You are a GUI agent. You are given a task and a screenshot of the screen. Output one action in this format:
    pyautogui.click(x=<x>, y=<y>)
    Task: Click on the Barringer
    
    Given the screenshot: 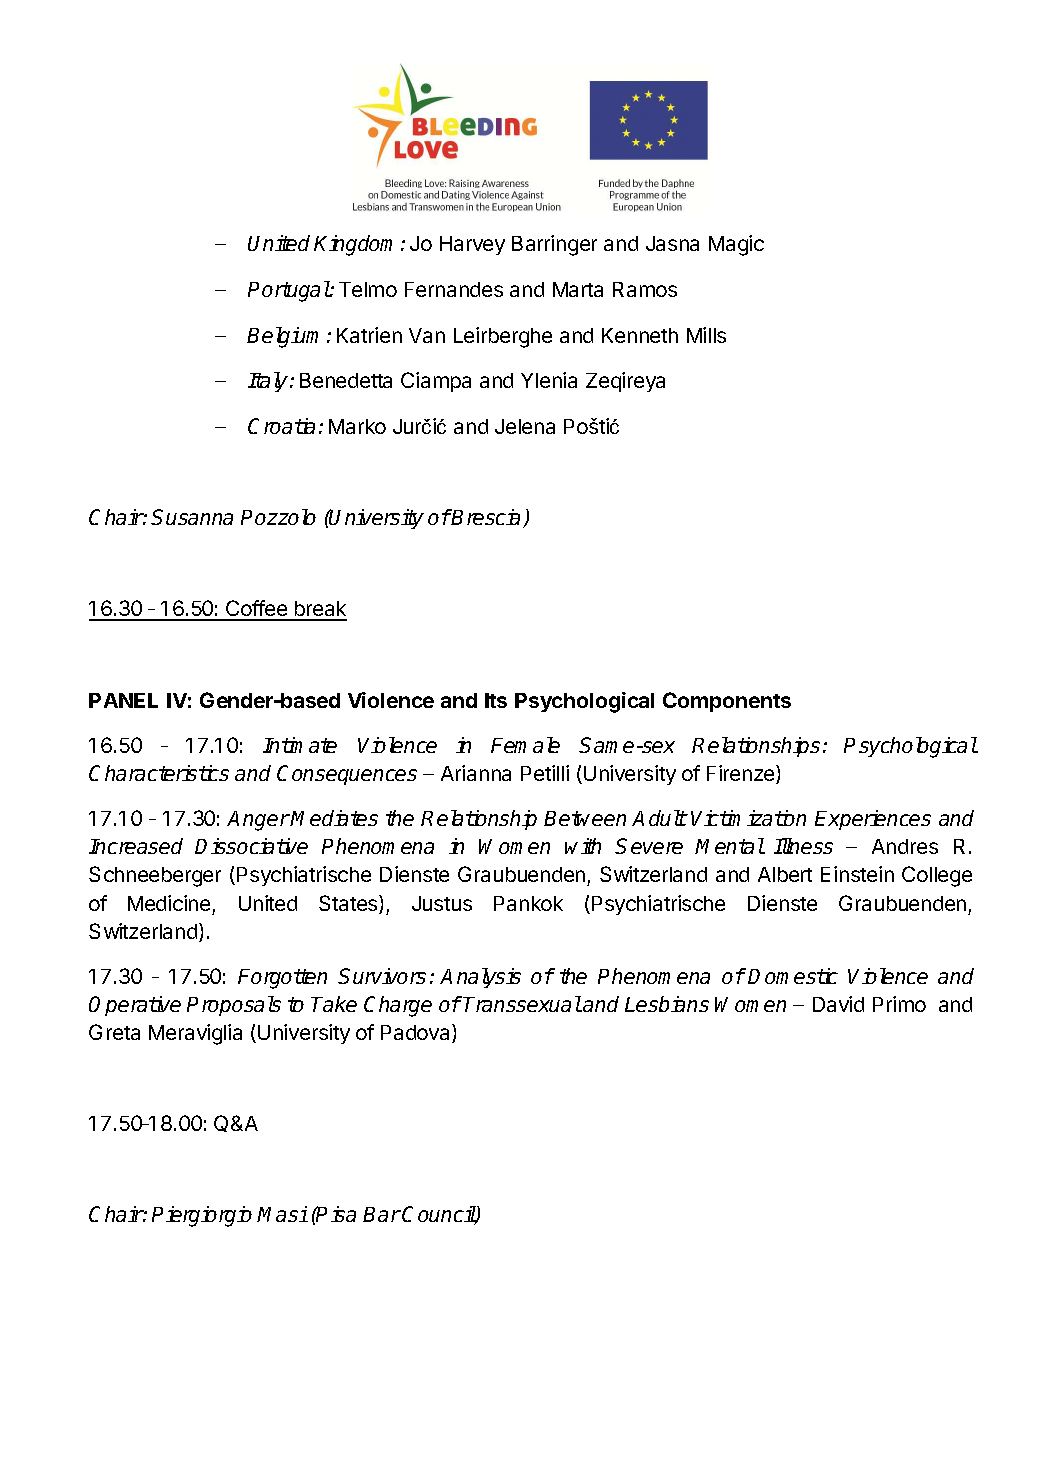 What is the action you would take?
    pyautogui.click(x=554, y=245)
